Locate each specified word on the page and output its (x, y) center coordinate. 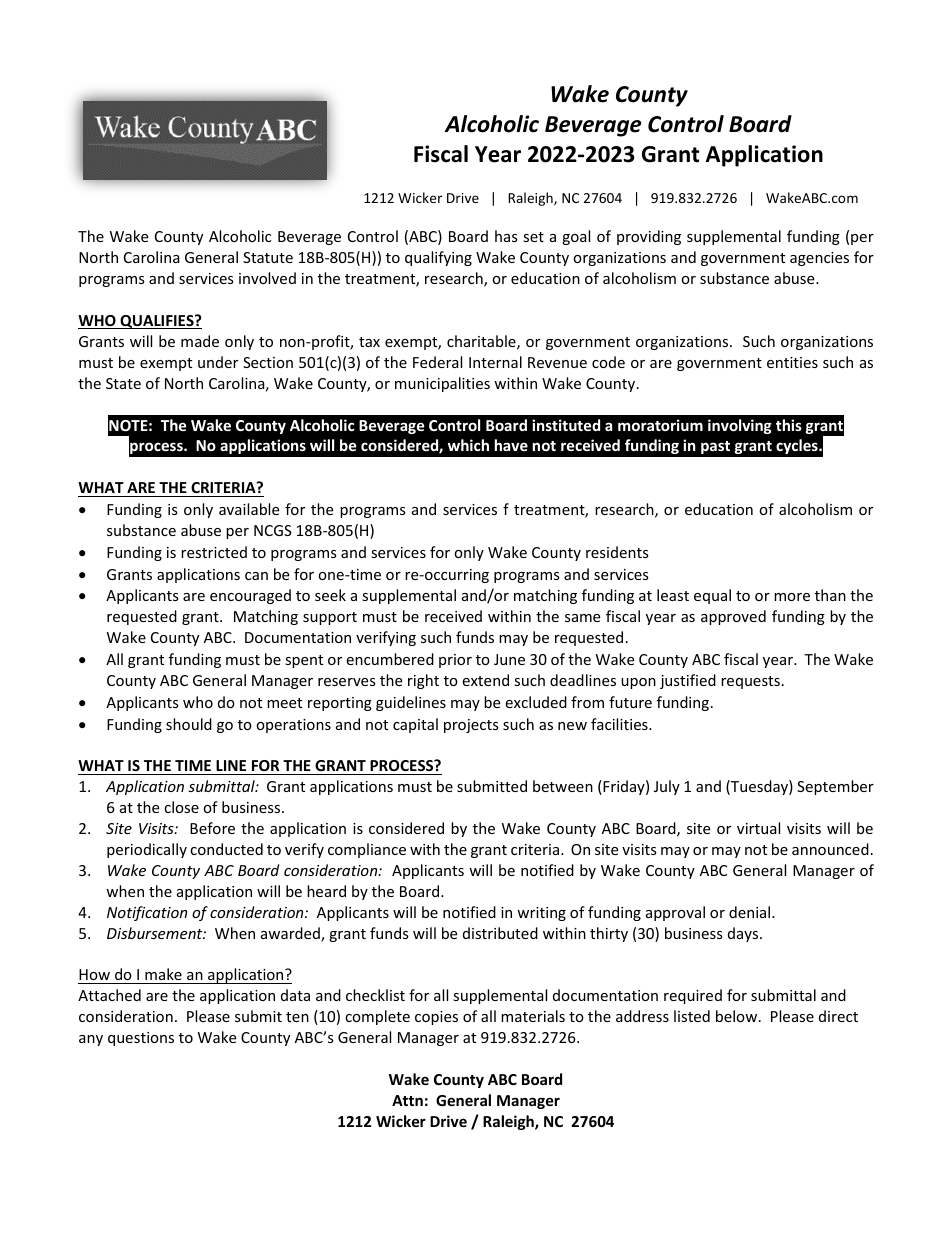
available (249, 509)
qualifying (438, 258)
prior (455, 661)
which (468, 445)
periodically (147, 850)
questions (141, 1039)
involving (740, 426)
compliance (367, 850)
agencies (819, 259)
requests (750, 682)
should (189, 724)
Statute (268, 257)
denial (751, 912)
